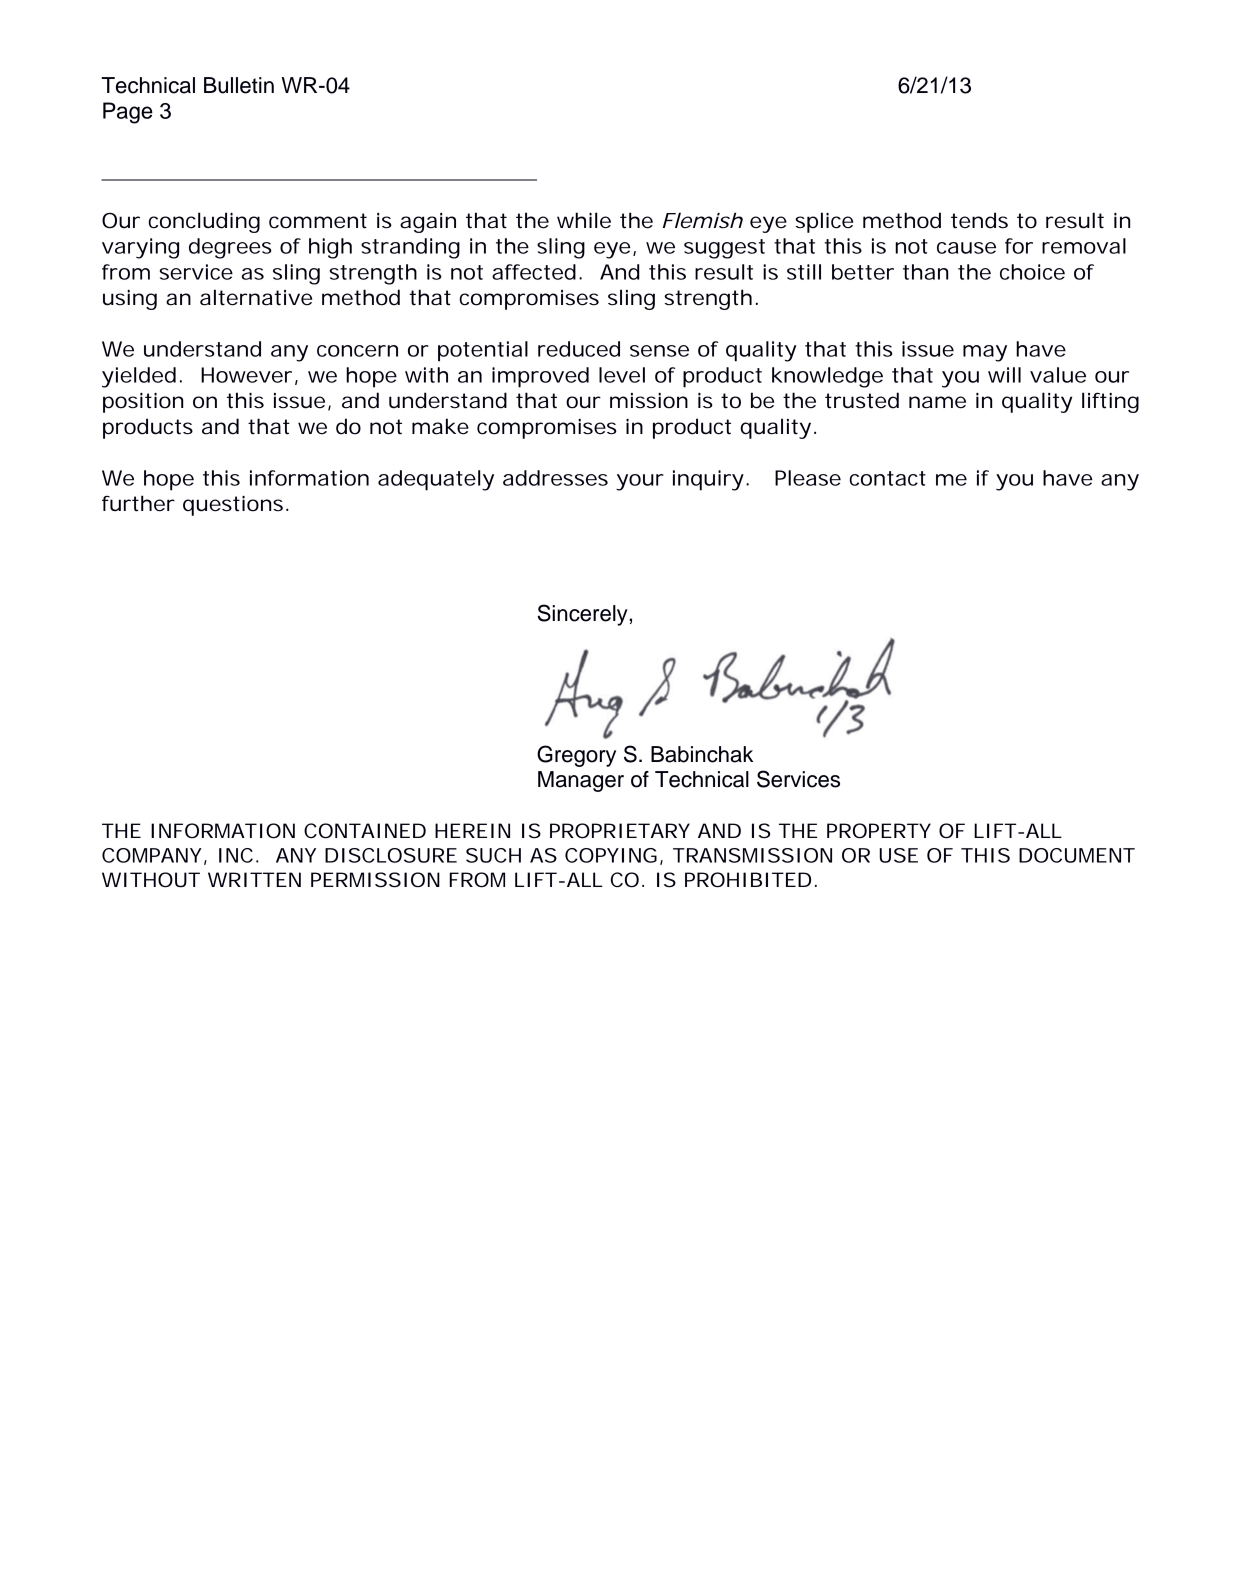 The image size is (1233, 1595). Describe the element at coordinates (254, 879) in the screenshot. I see `WRITTEN` at that location.
